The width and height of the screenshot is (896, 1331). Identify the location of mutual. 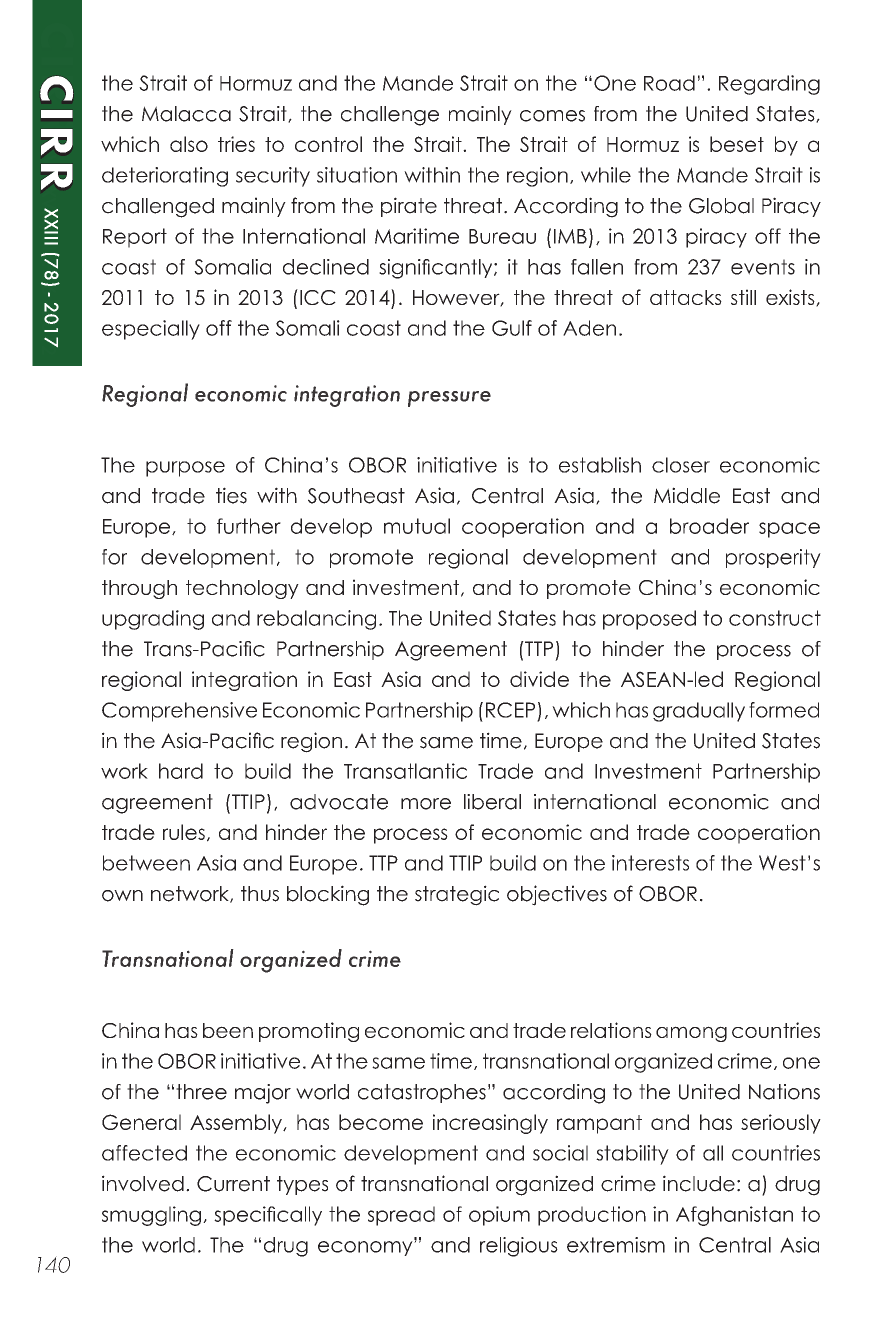
(417, 526).
